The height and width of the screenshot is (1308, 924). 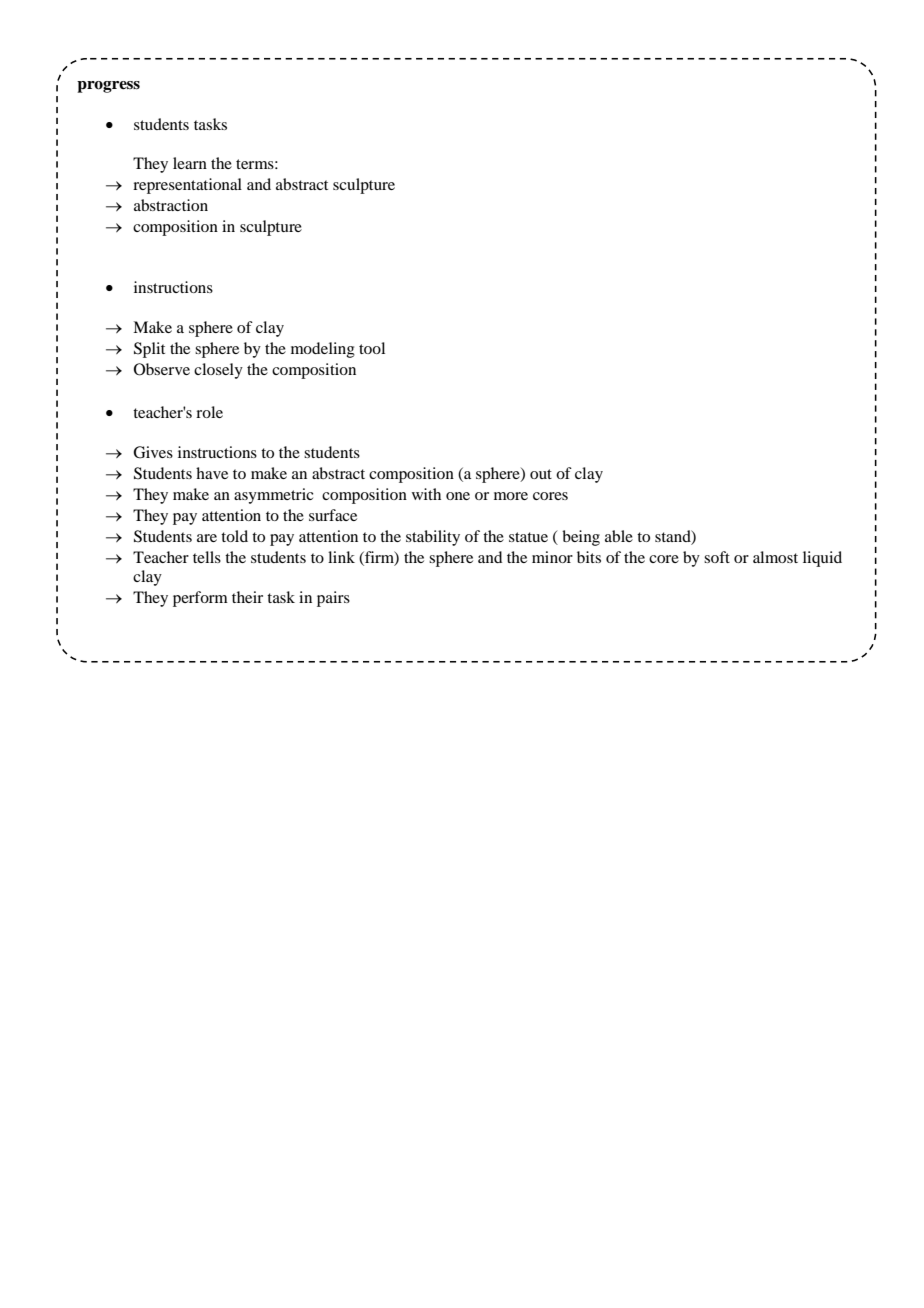 What do you see at coordinates (541, 474) in the screenshot?
I see `out` at bounding box center [541, 474].
